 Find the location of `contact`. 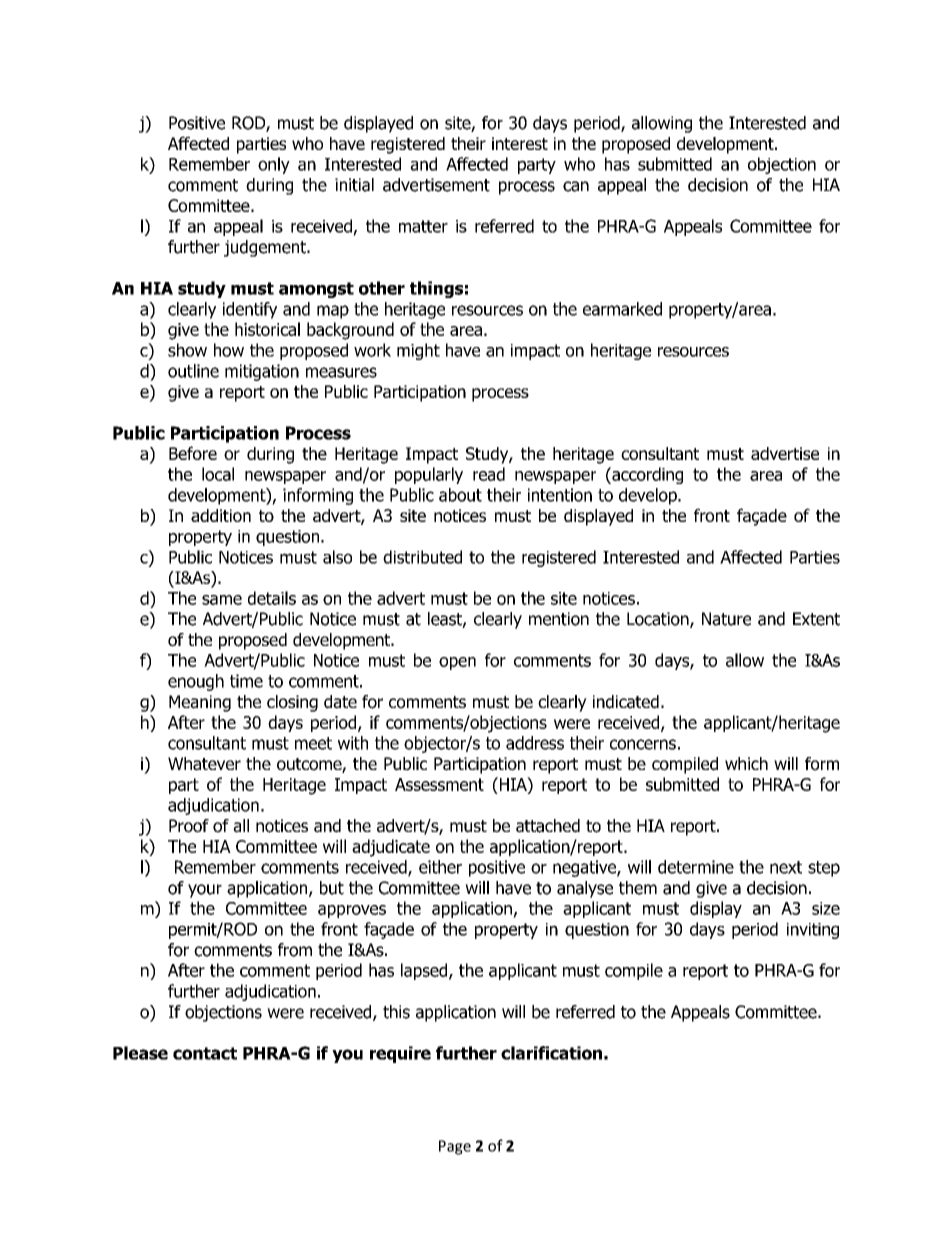

contact is located at coordinates (205, 1053).
